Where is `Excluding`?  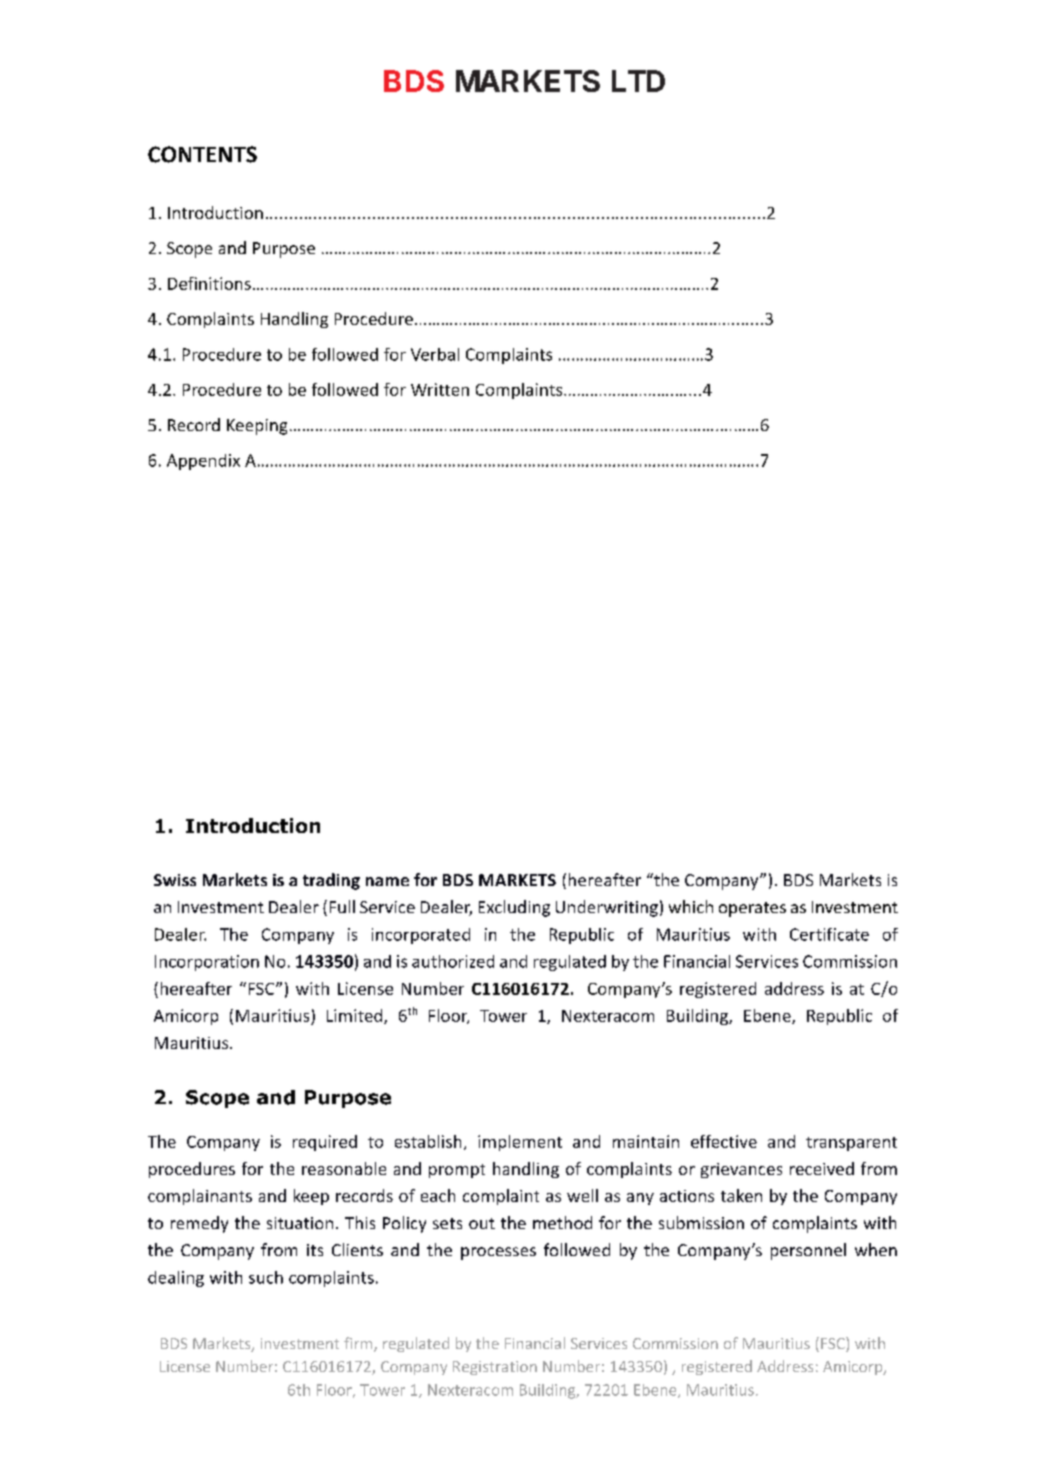
Excluding is located at coordinates (514, 908).
